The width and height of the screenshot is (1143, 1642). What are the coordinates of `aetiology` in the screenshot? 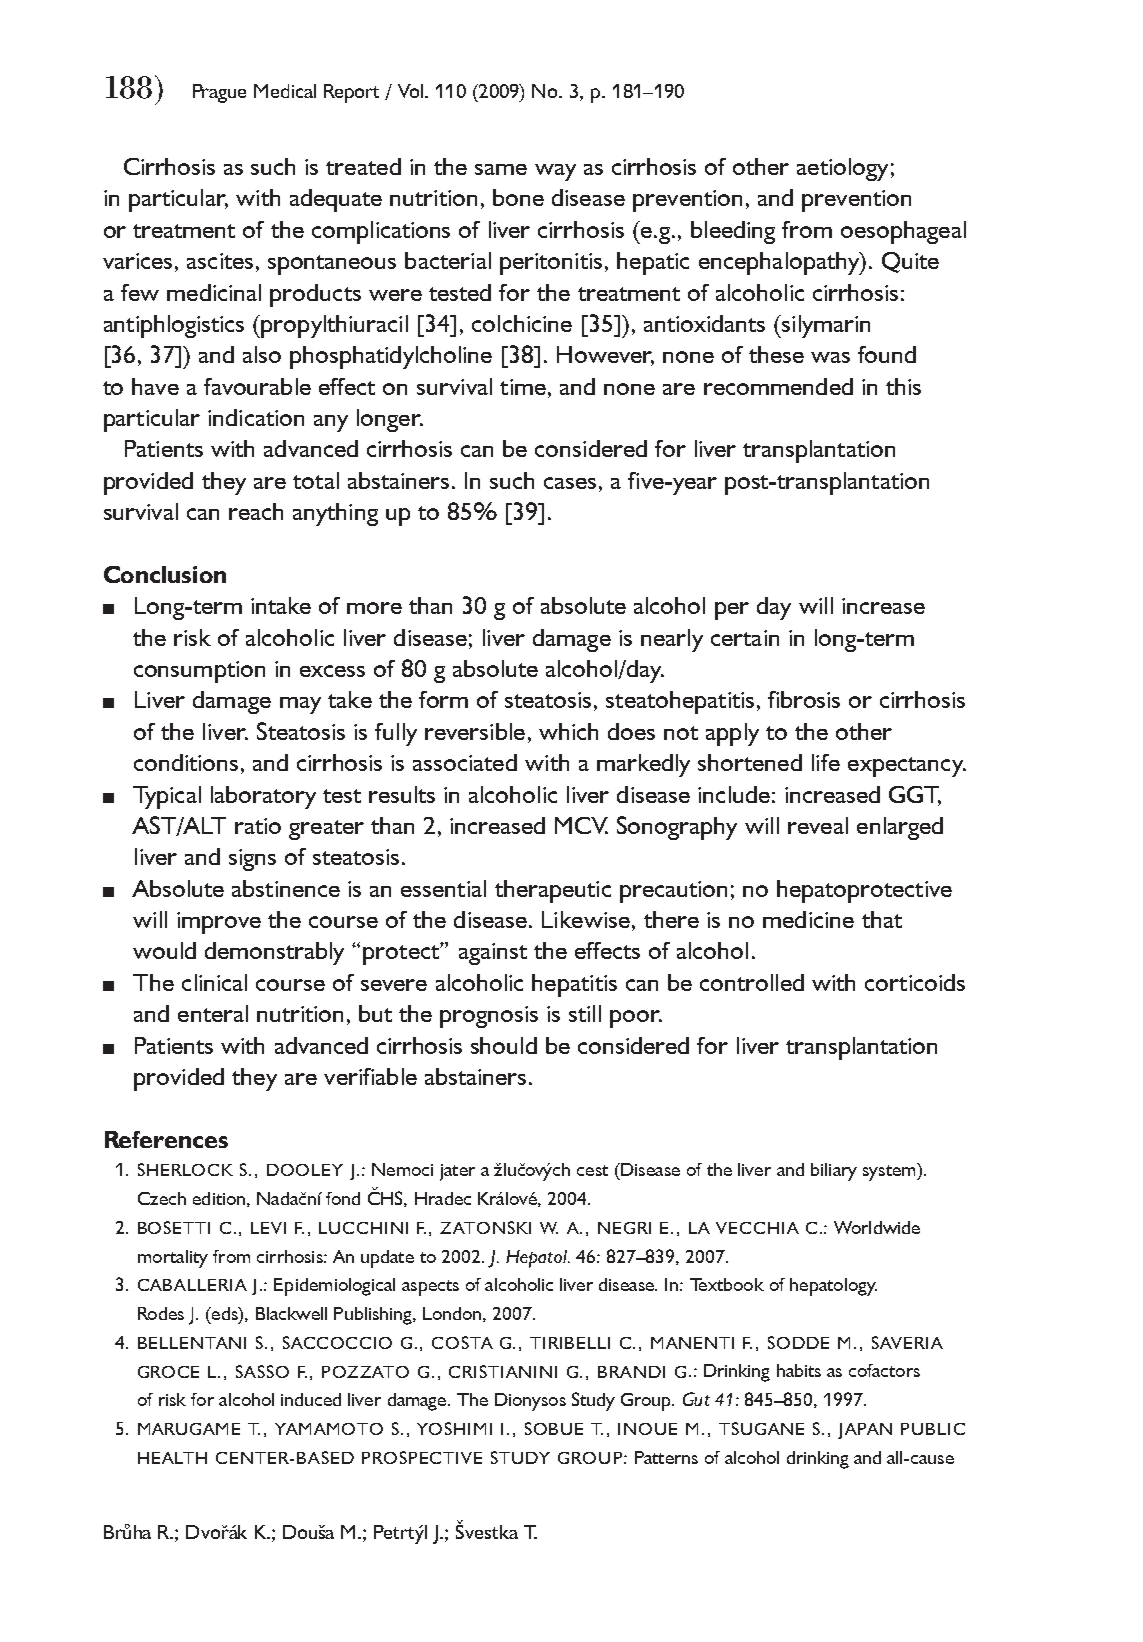 It's located at (842, 169).
